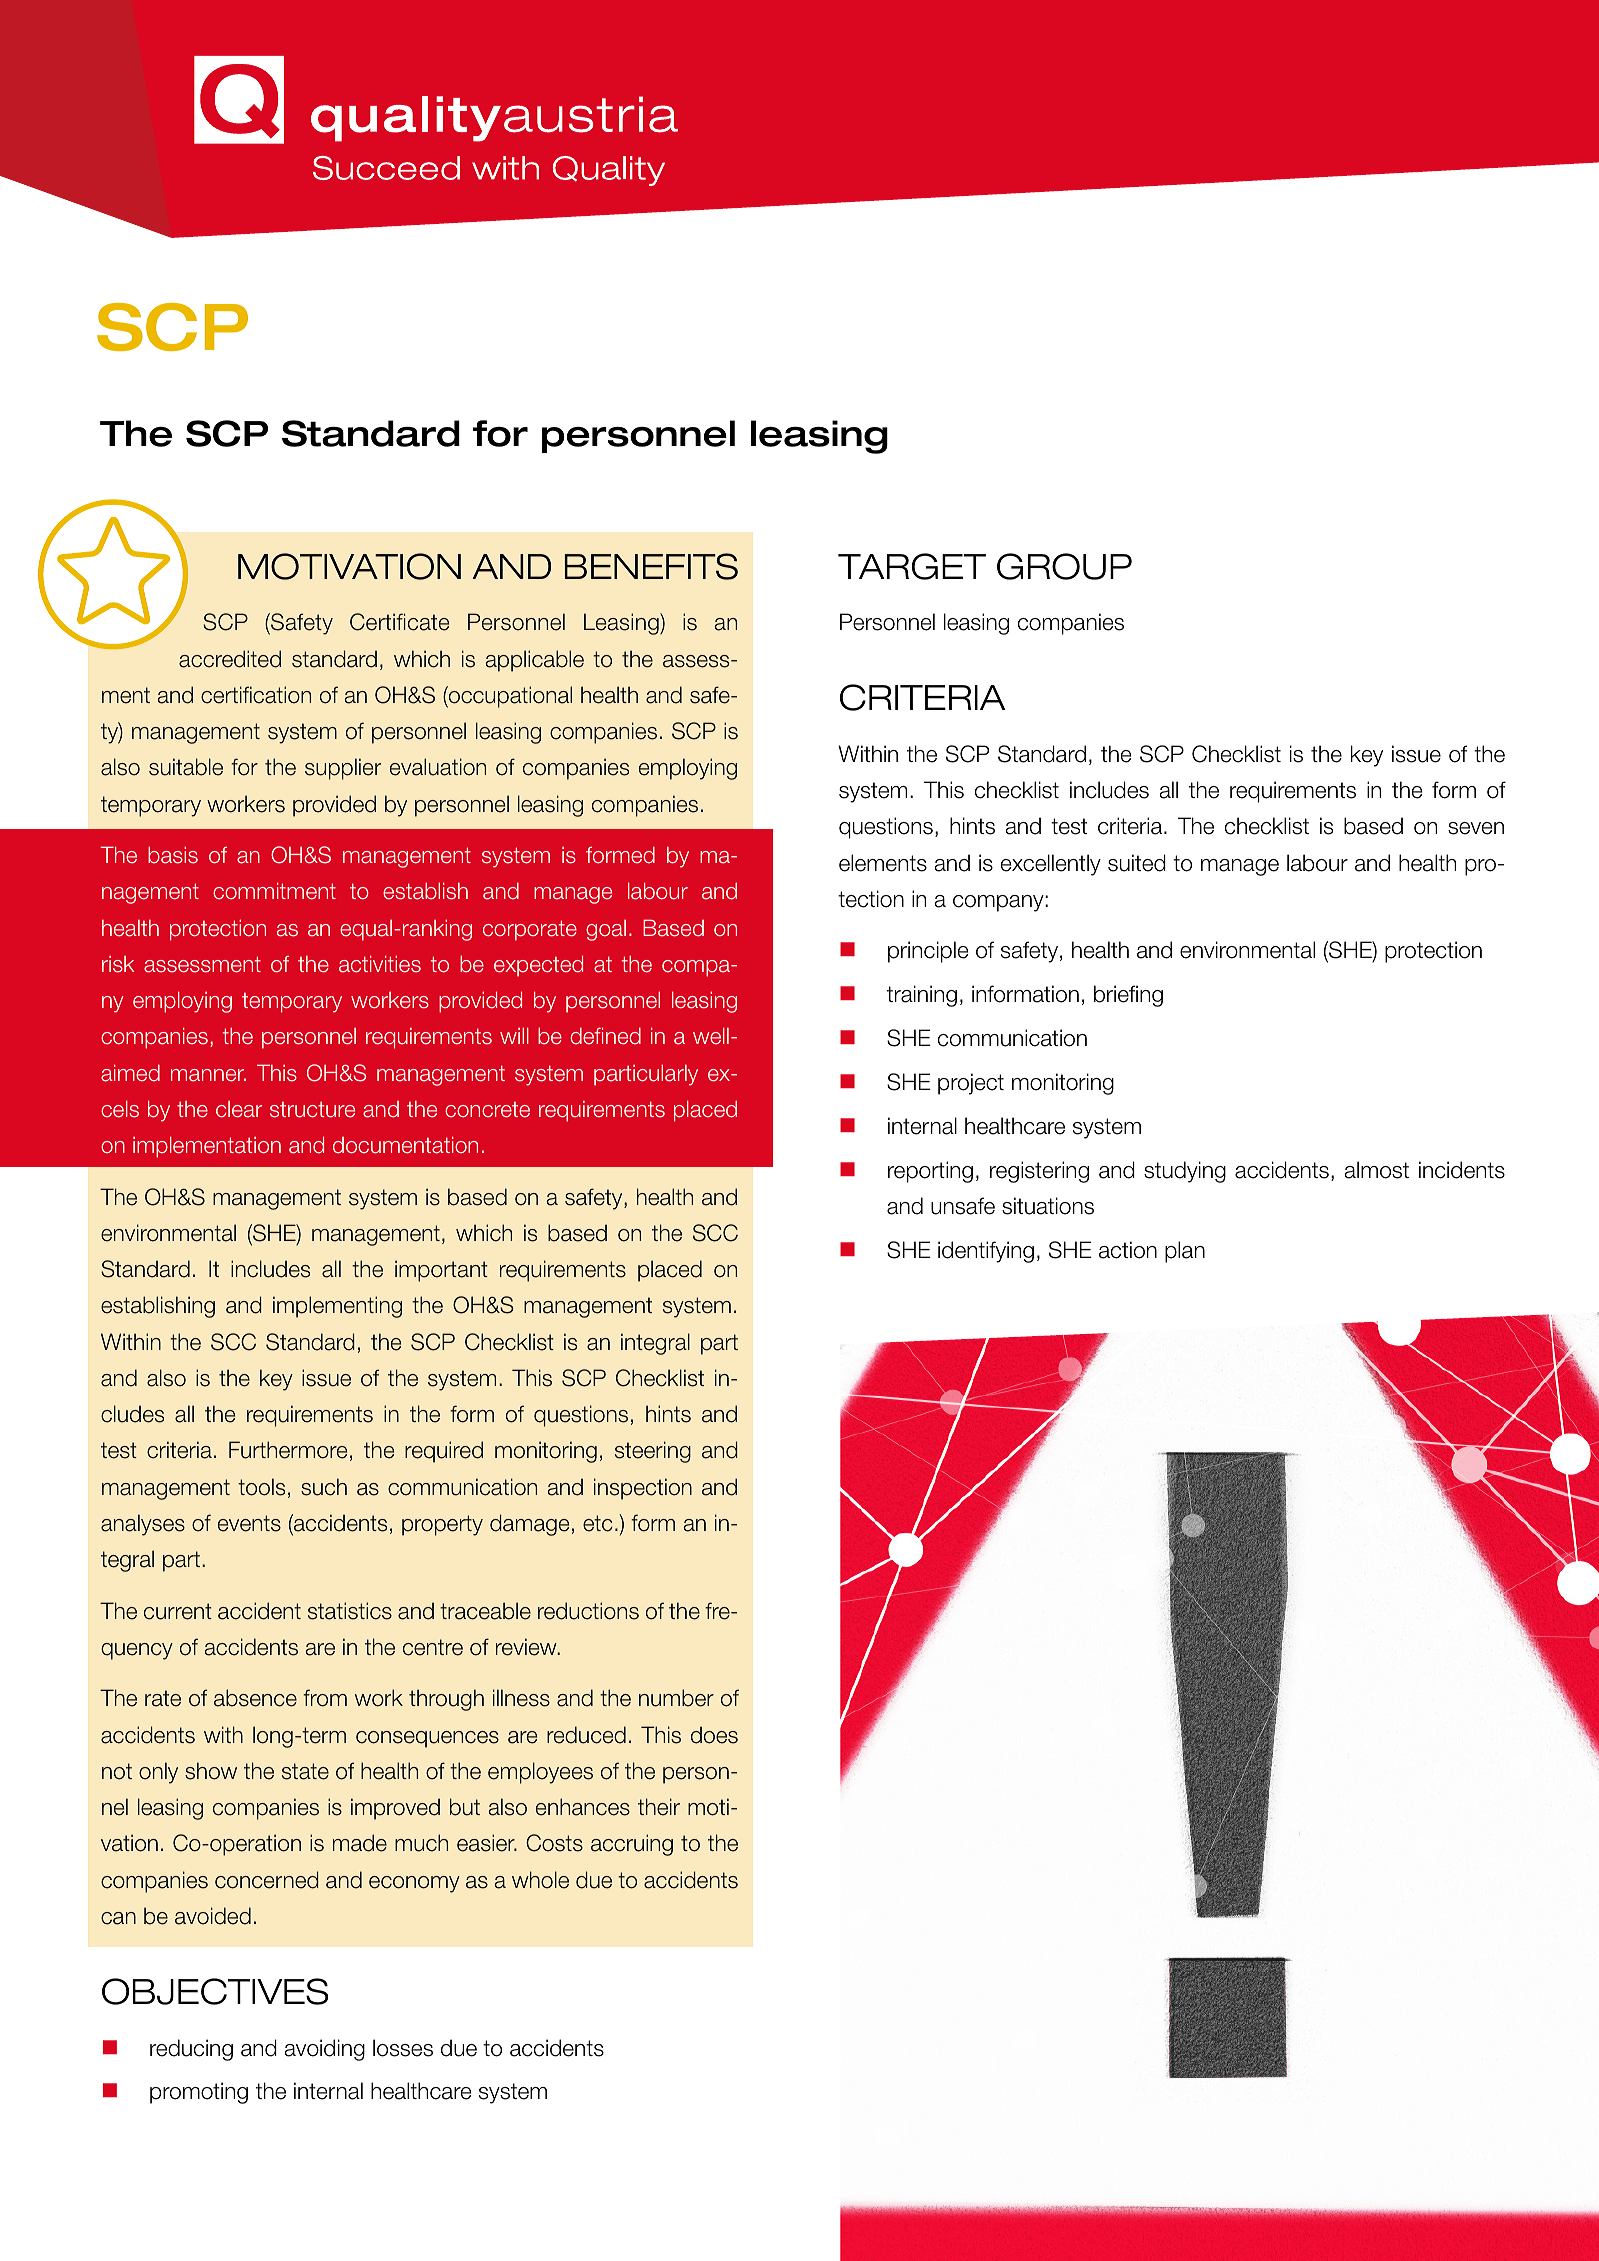 This screenshot has width=1599, height=2261. I want to click on identifying, so click(986, 1252).
